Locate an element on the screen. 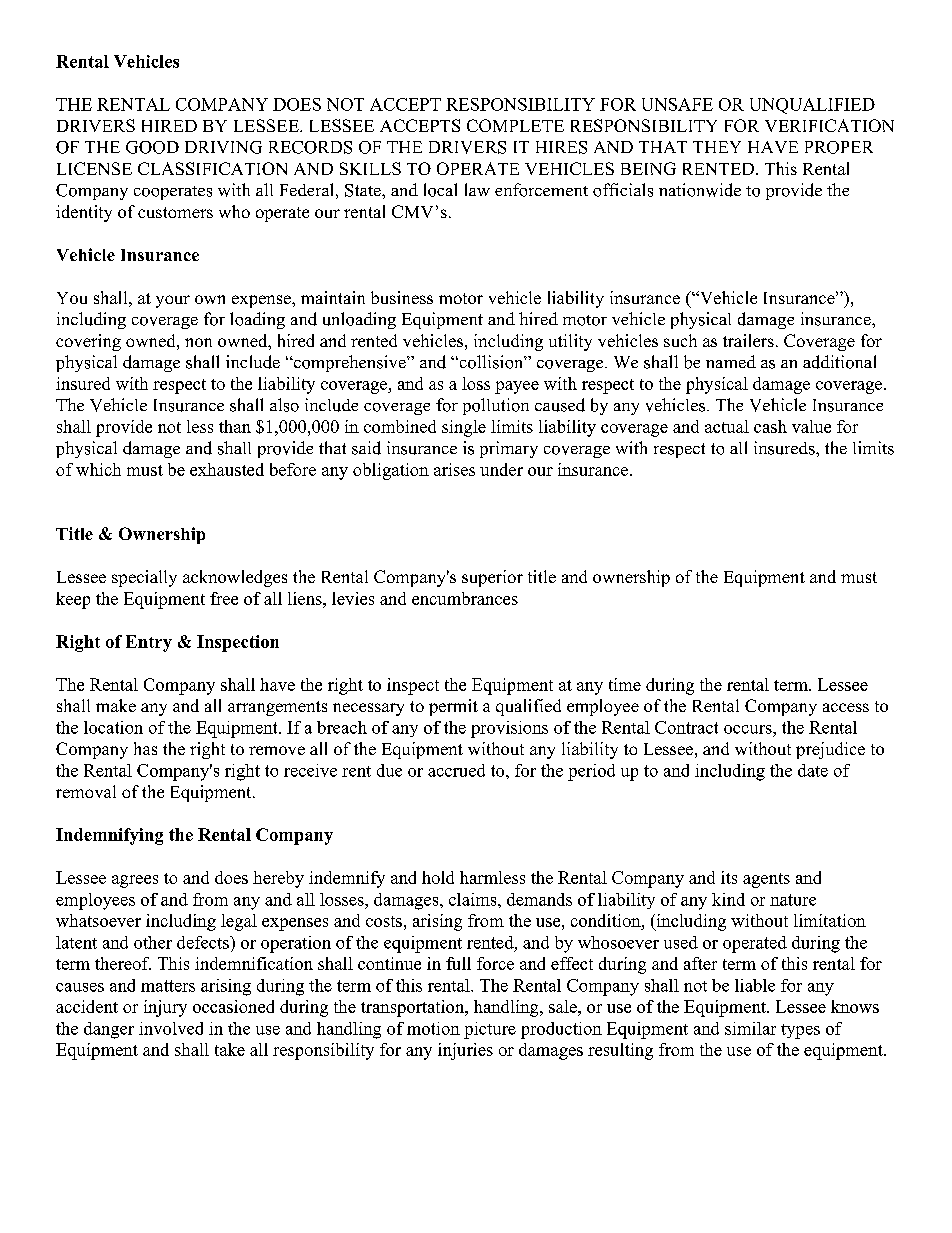 This screenshot has width=952, height=1233. specially is located at coordinates (144, 578).
